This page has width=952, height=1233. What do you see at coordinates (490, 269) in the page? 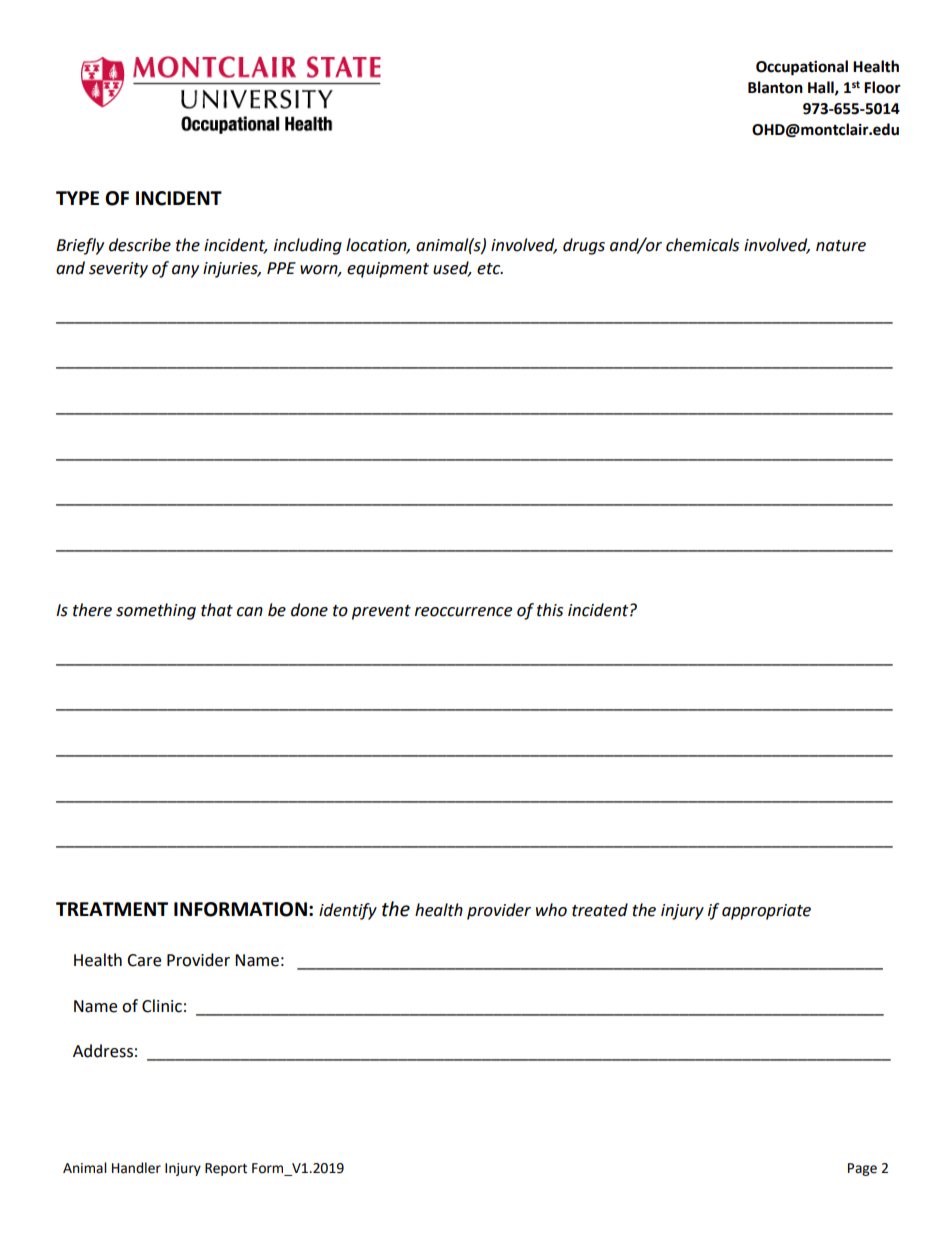
I see `etc` at bounding box center [490, 269].
